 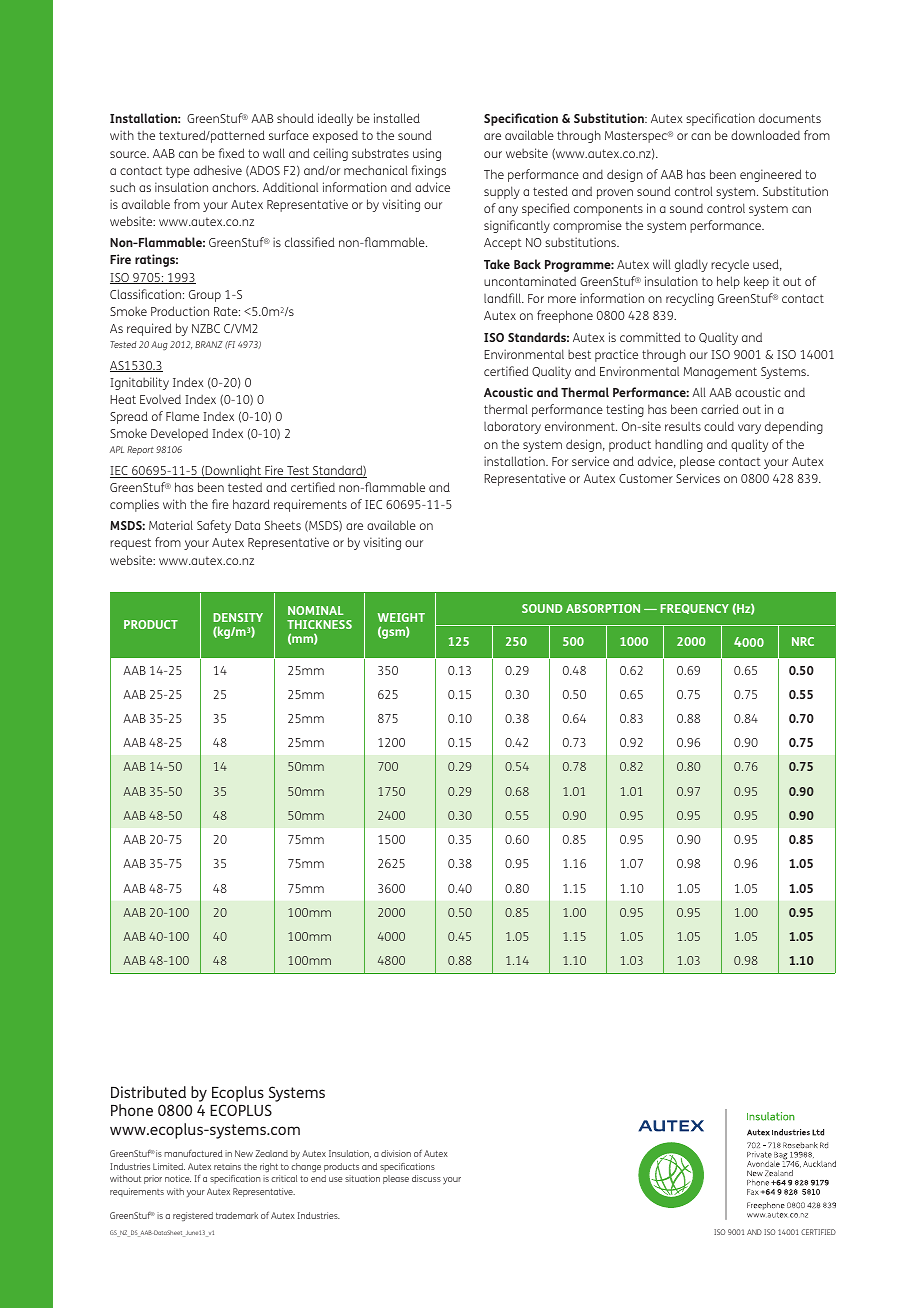 I want to click on downloaded, so click(x=765, y=135).
